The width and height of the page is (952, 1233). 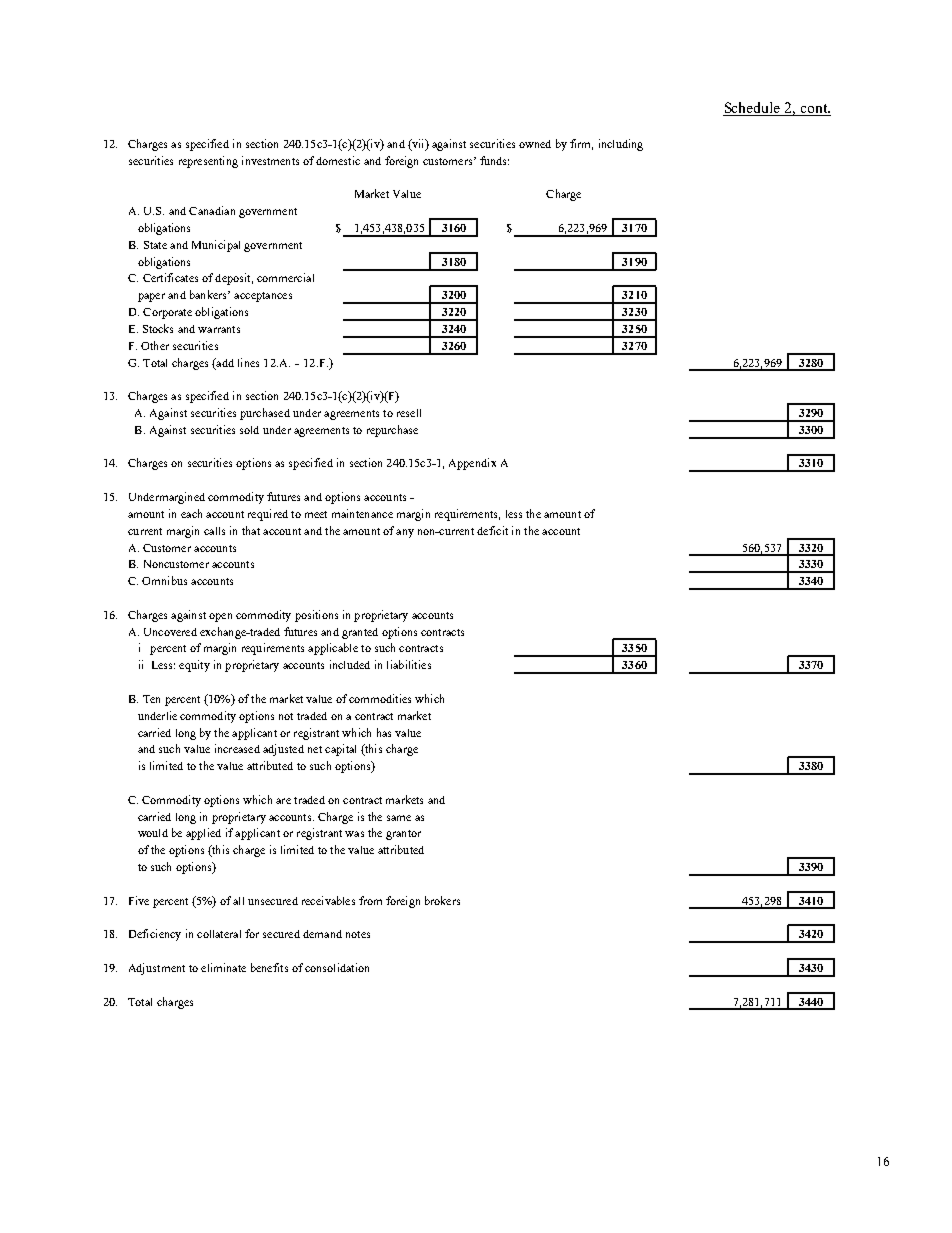 I want to click on same, so click(x=399, y=818).
